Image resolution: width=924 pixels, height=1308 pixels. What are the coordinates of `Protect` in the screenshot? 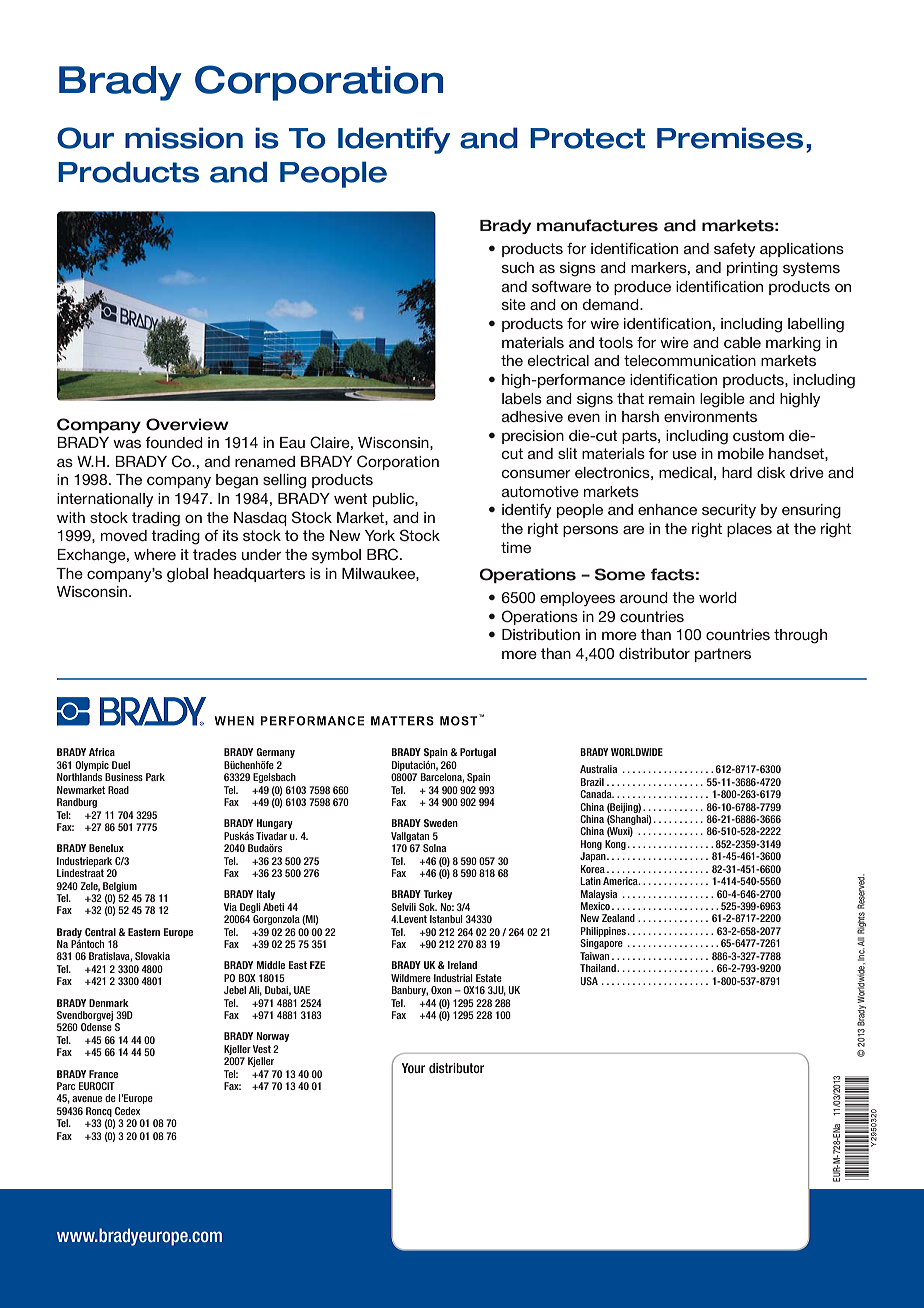 It's located at (587, 138).
